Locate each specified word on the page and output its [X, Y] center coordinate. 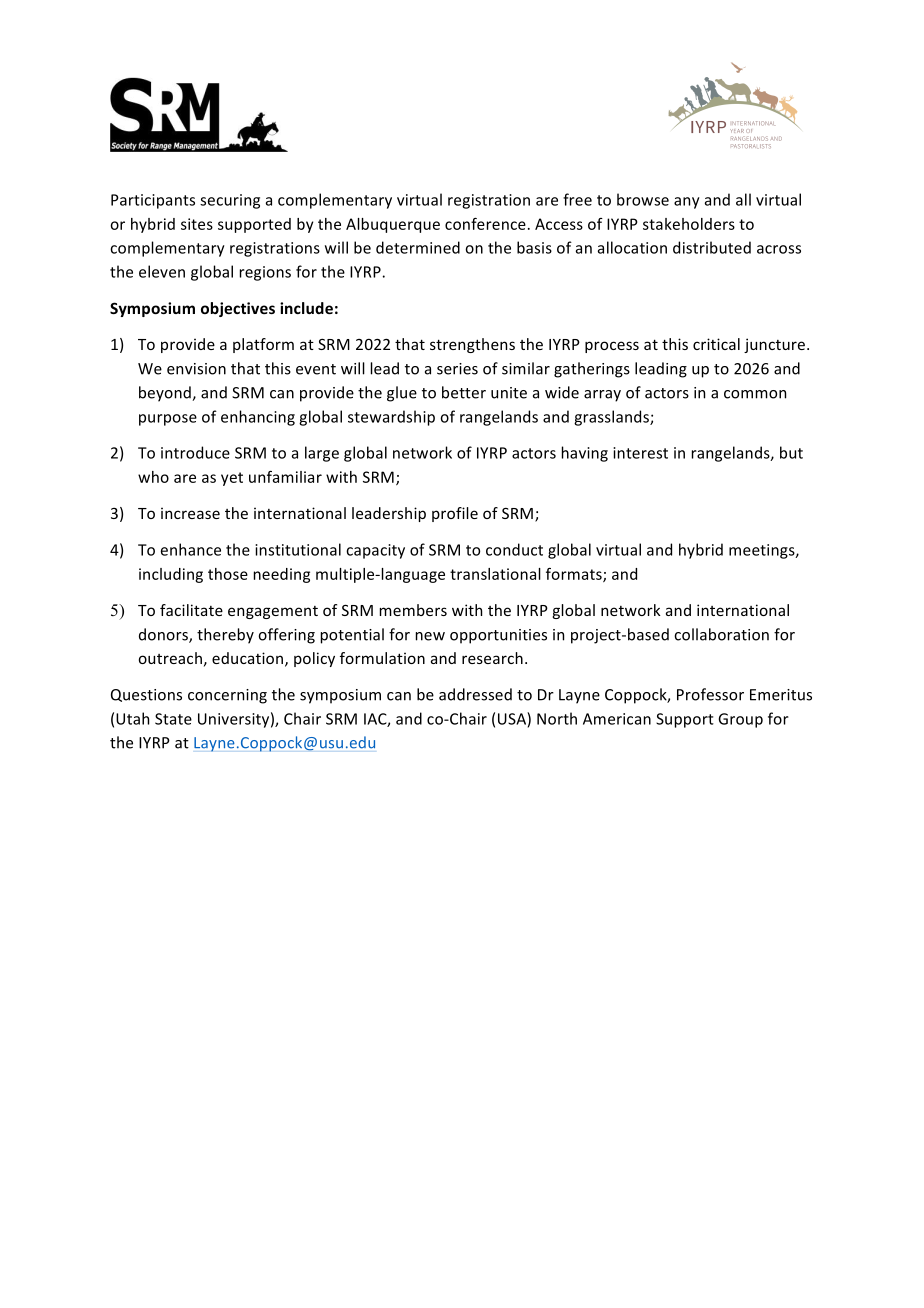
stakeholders [689, 224]
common [755, 394]
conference [485, 224]
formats [575, 575]
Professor [710, 694]
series [457, 369]
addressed [475, 694]
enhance [191, 549]
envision [196, 369]
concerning [227, 696]
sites [197, 224]
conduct [514, 549]
